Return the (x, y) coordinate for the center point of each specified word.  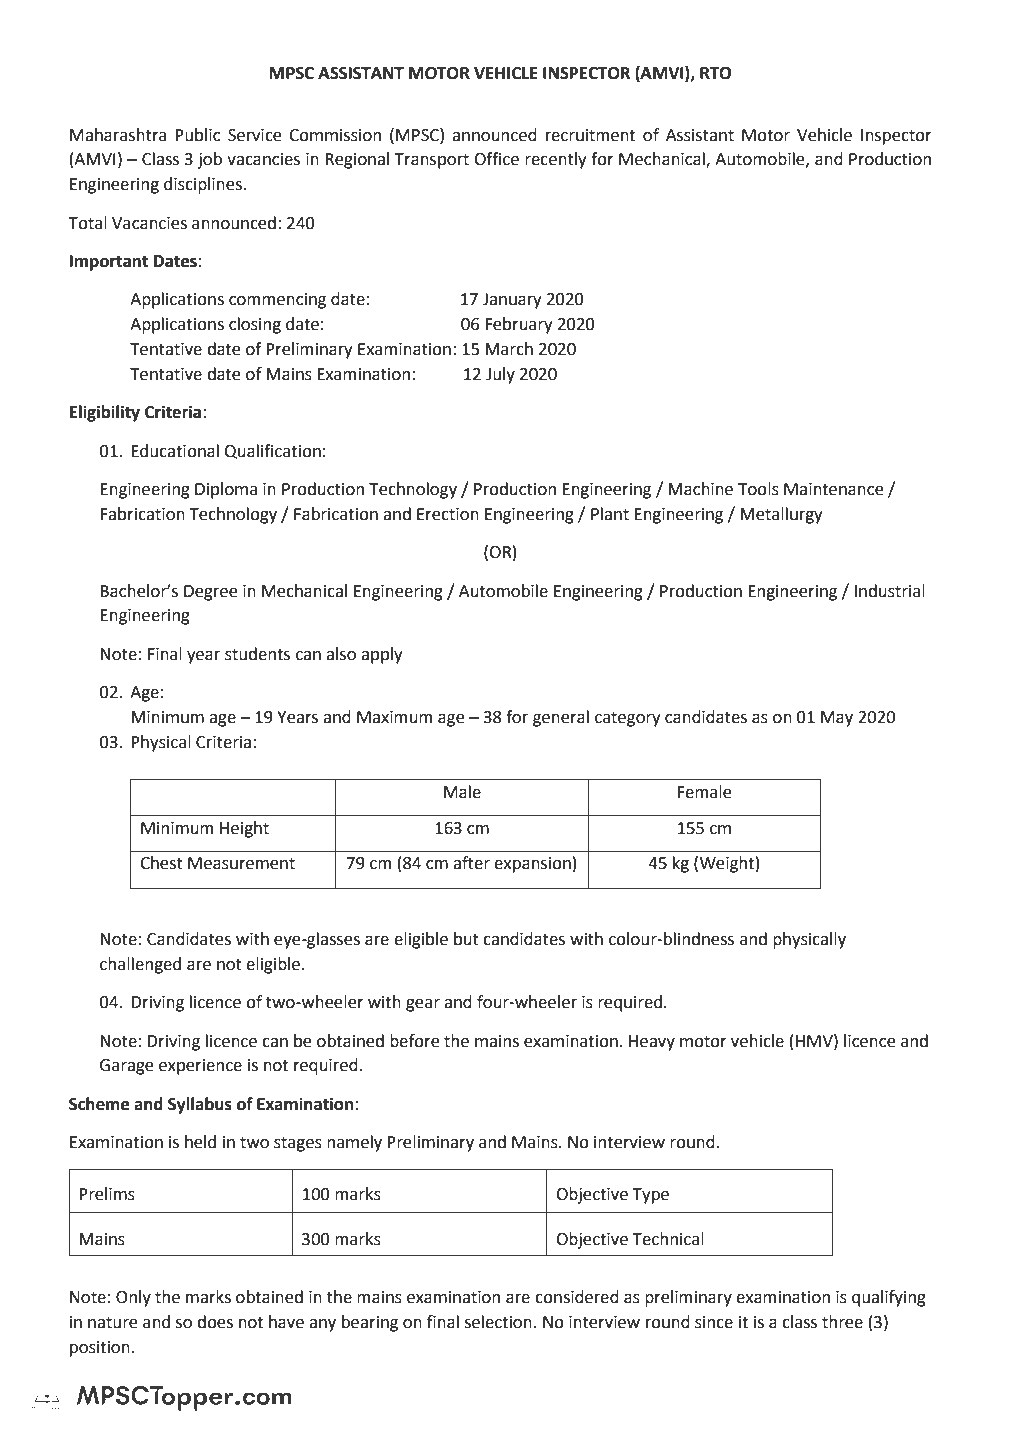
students (257, 654)
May (837, 719)
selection (498, 1322)
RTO (715, 73)
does (215, 1322)
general (561, 718)
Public (197, 135)
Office (496, 159)
